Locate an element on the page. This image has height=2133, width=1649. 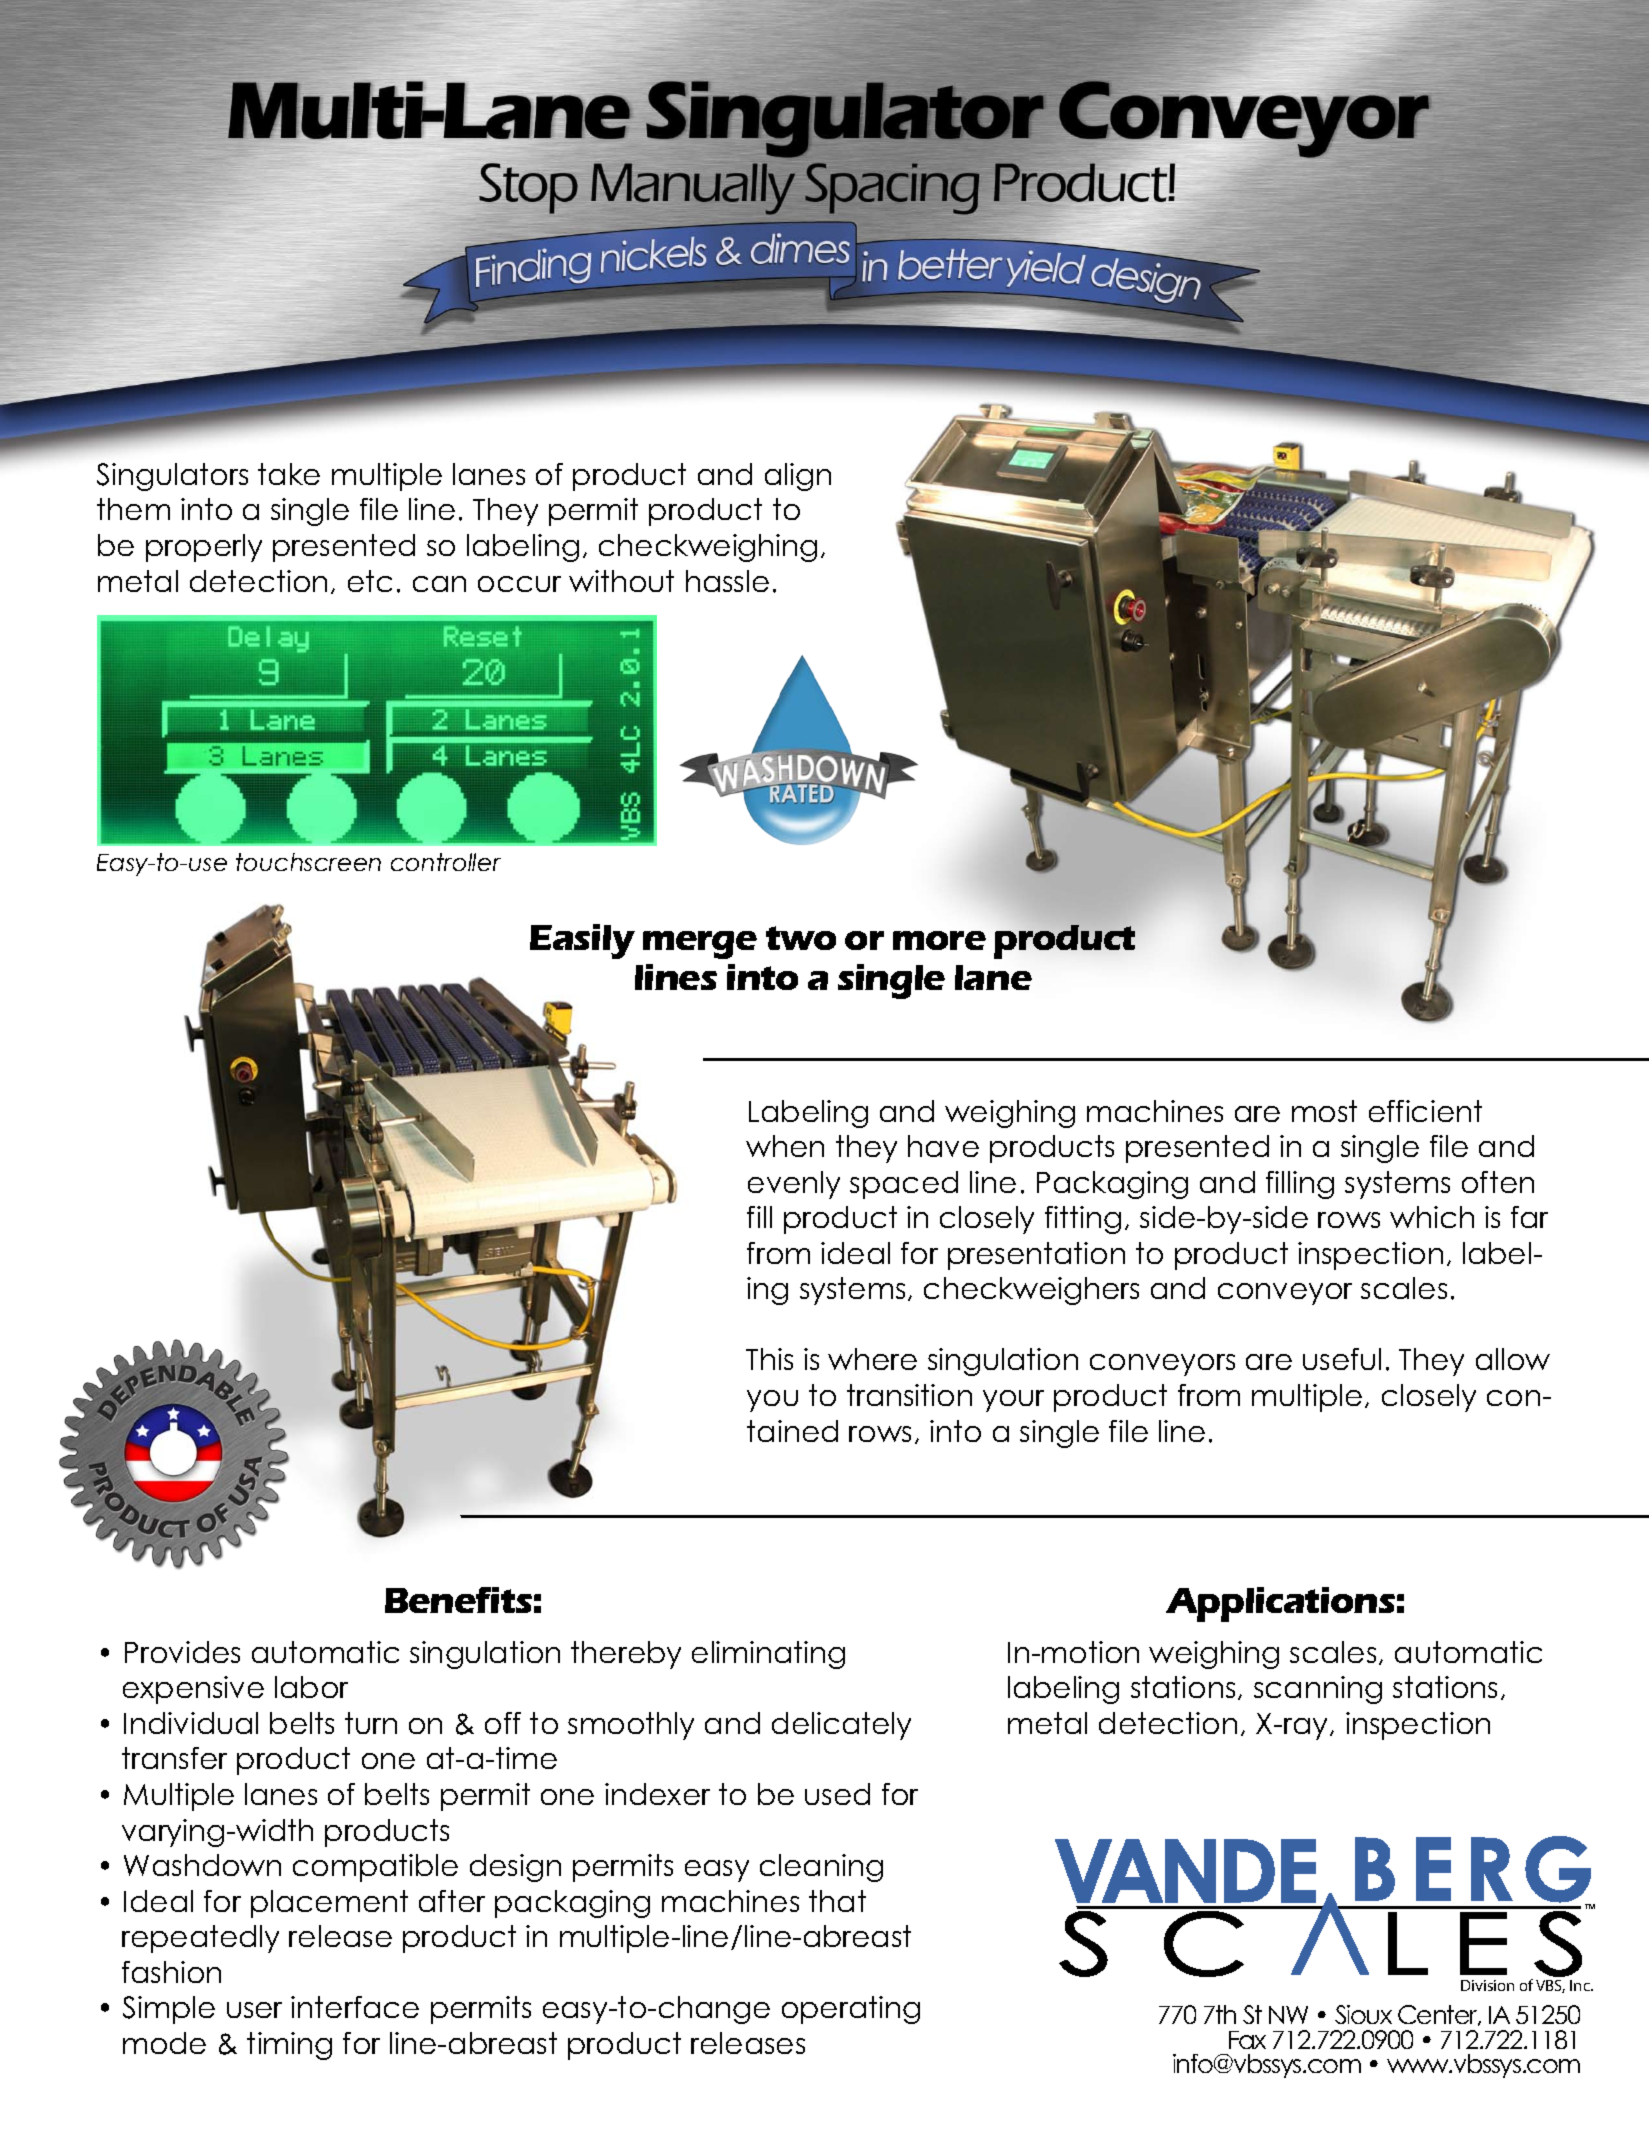
hassle is located at coordinates (727, 581).
